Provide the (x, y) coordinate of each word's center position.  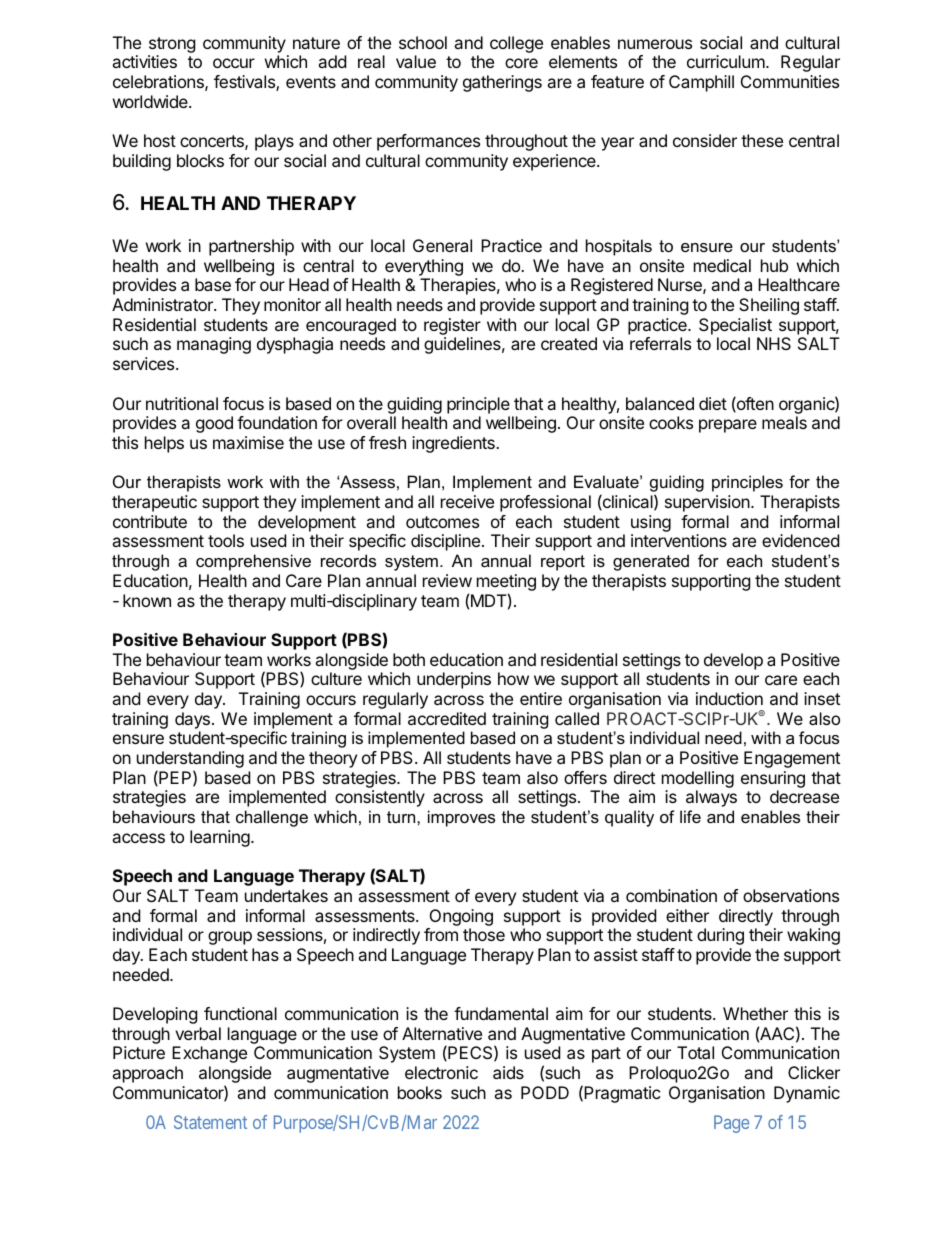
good (214, 424)
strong (172, 45)
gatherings (502, 83)
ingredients (454, 444)
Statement (210, 1122)
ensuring (773, 779)
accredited (447, 718)
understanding (190, 761)
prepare (728, 426)
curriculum (727, 61)
